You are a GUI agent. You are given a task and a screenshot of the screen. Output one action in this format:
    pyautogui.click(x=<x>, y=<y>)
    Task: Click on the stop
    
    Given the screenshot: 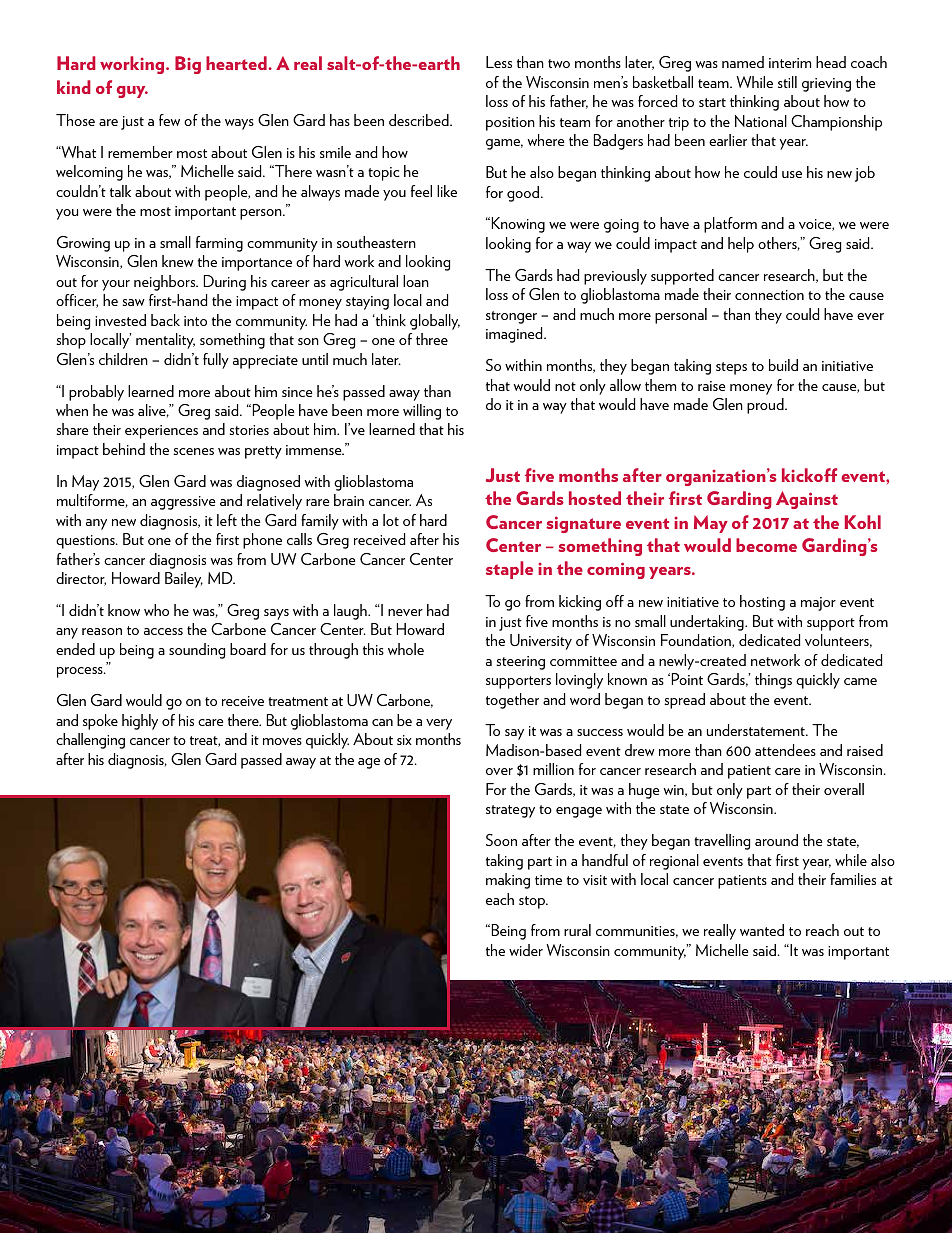 What is the action you would take?
    pyautogui.click(x=533, y=902)
